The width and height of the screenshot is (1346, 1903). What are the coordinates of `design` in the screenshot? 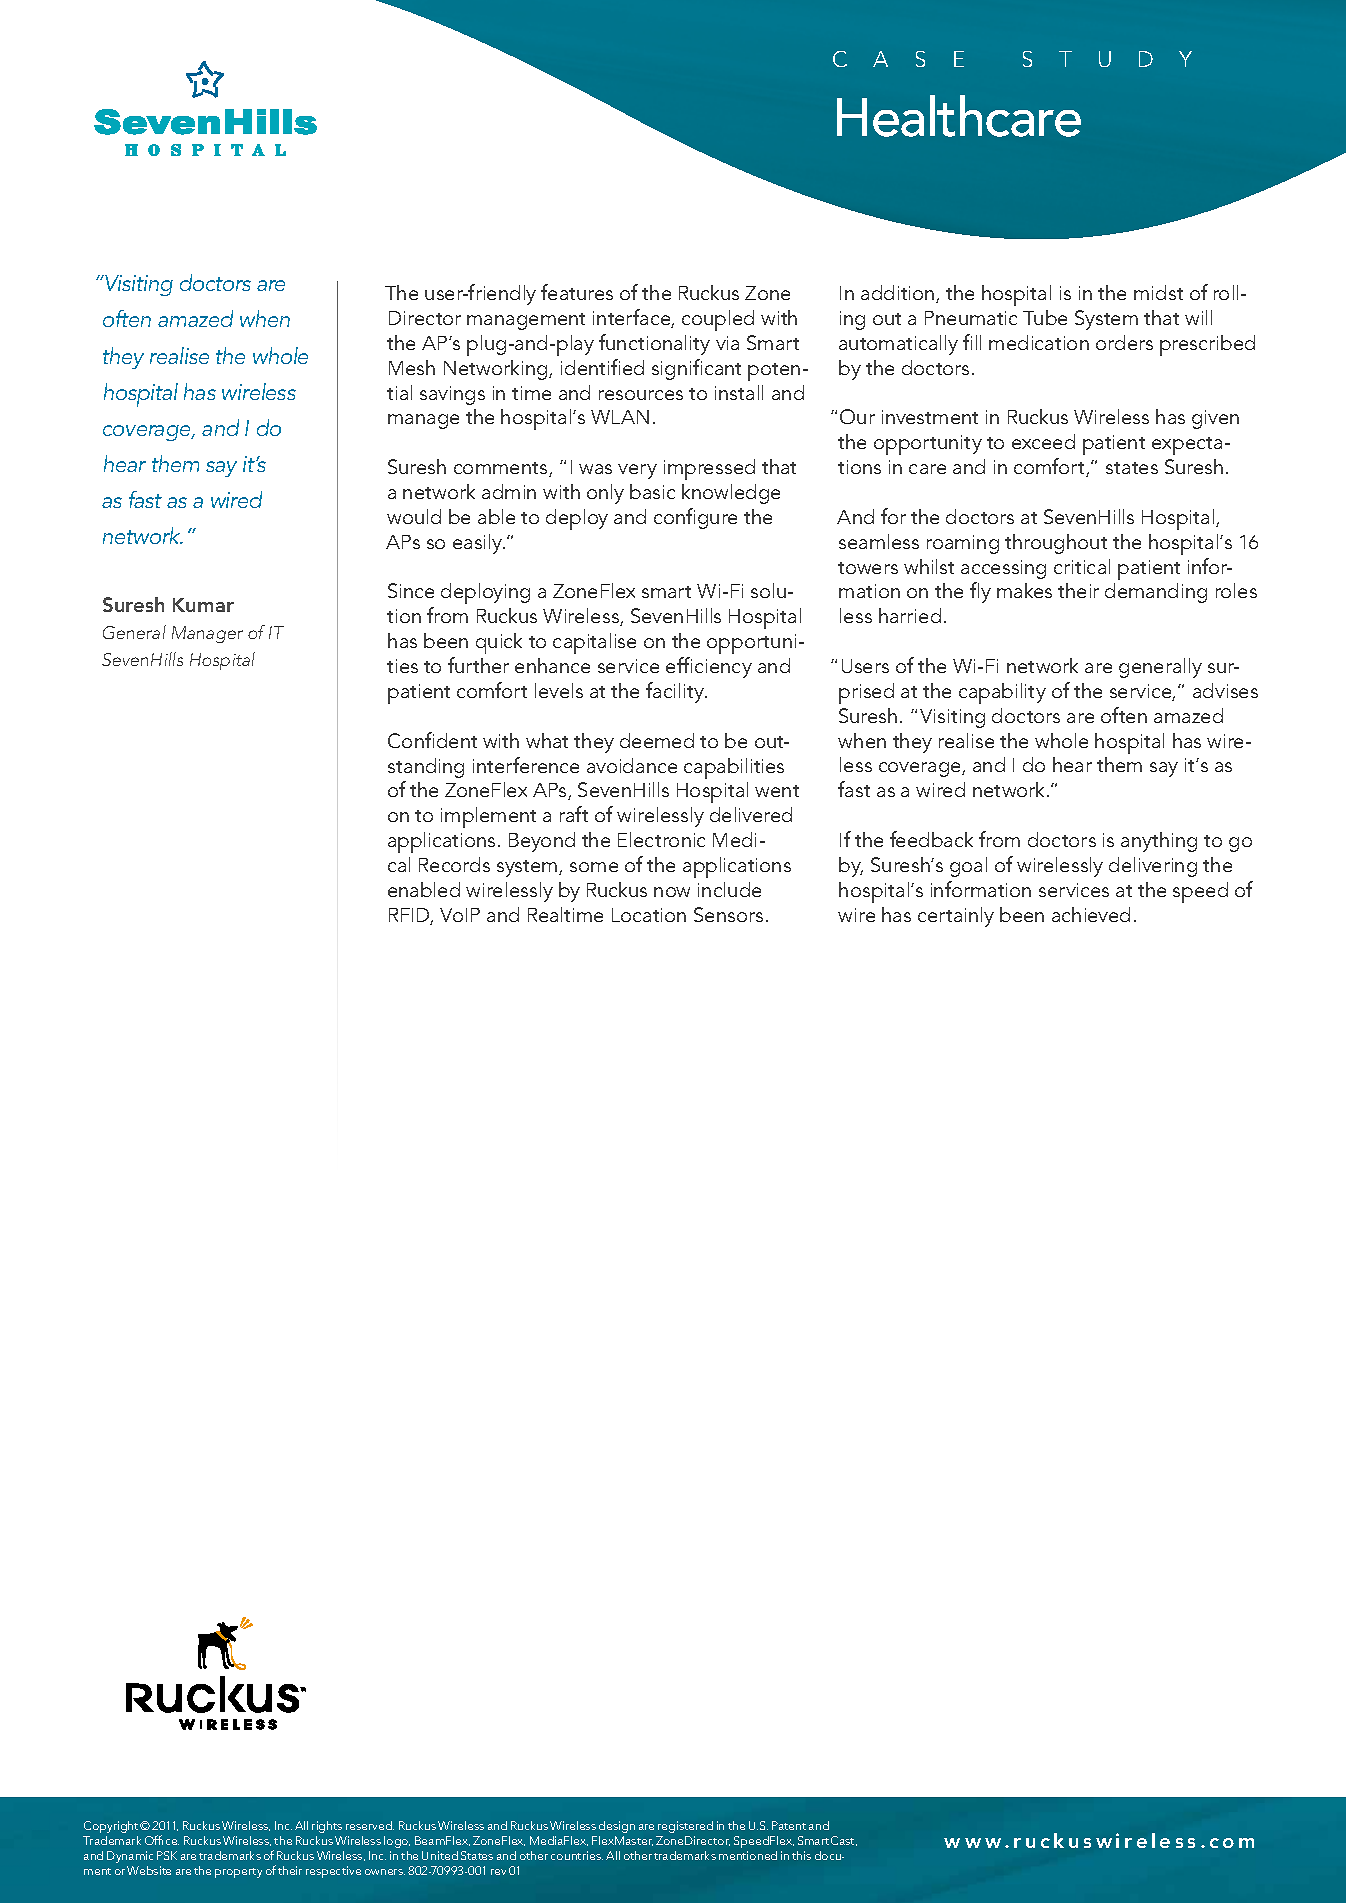 It's located at (617, 1827).
